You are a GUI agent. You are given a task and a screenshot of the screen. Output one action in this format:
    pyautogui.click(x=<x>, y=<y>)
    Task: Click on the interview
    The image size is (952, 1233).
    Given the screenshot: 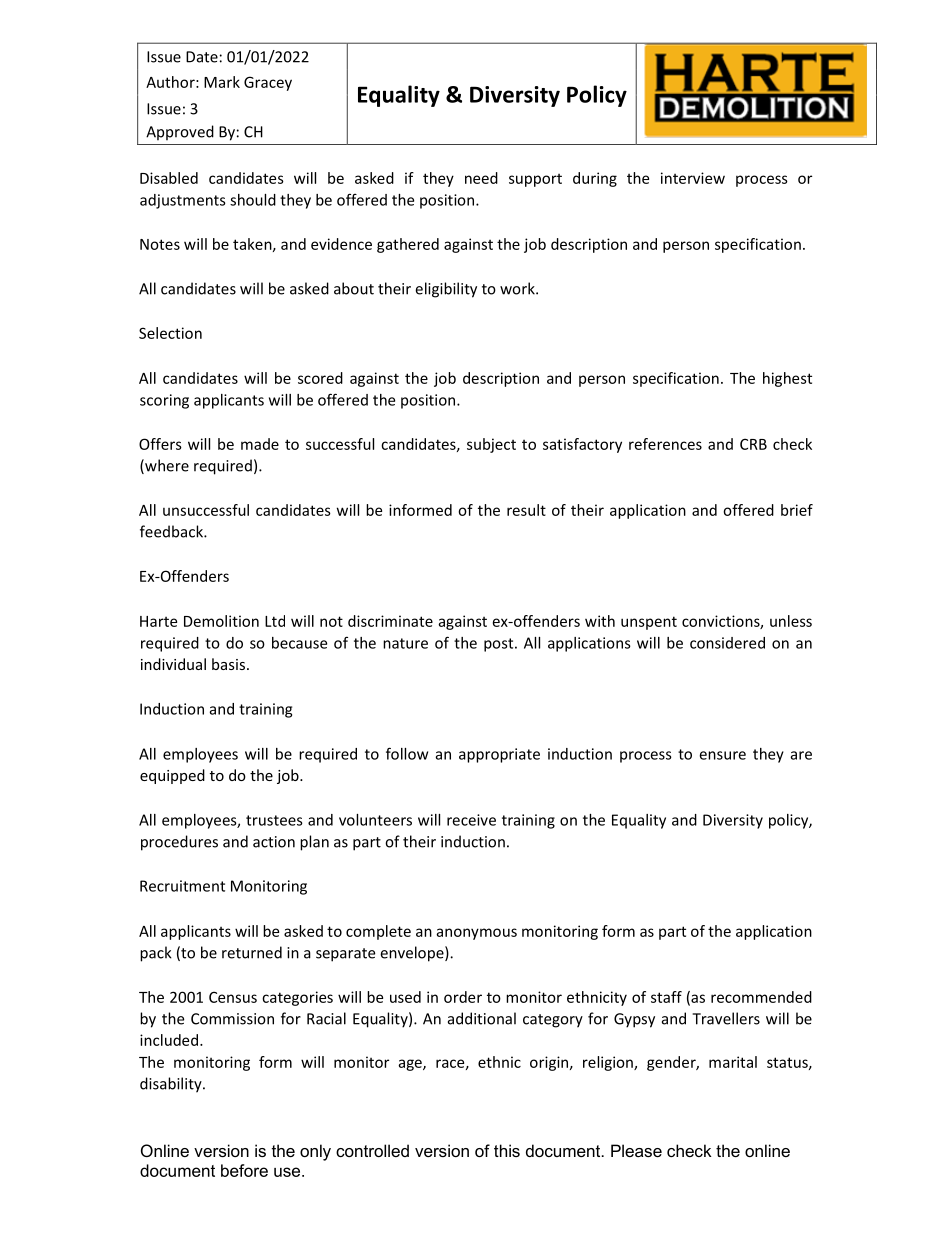 What is the action you would take?
    pyautogui.click(x=693, y=178)
